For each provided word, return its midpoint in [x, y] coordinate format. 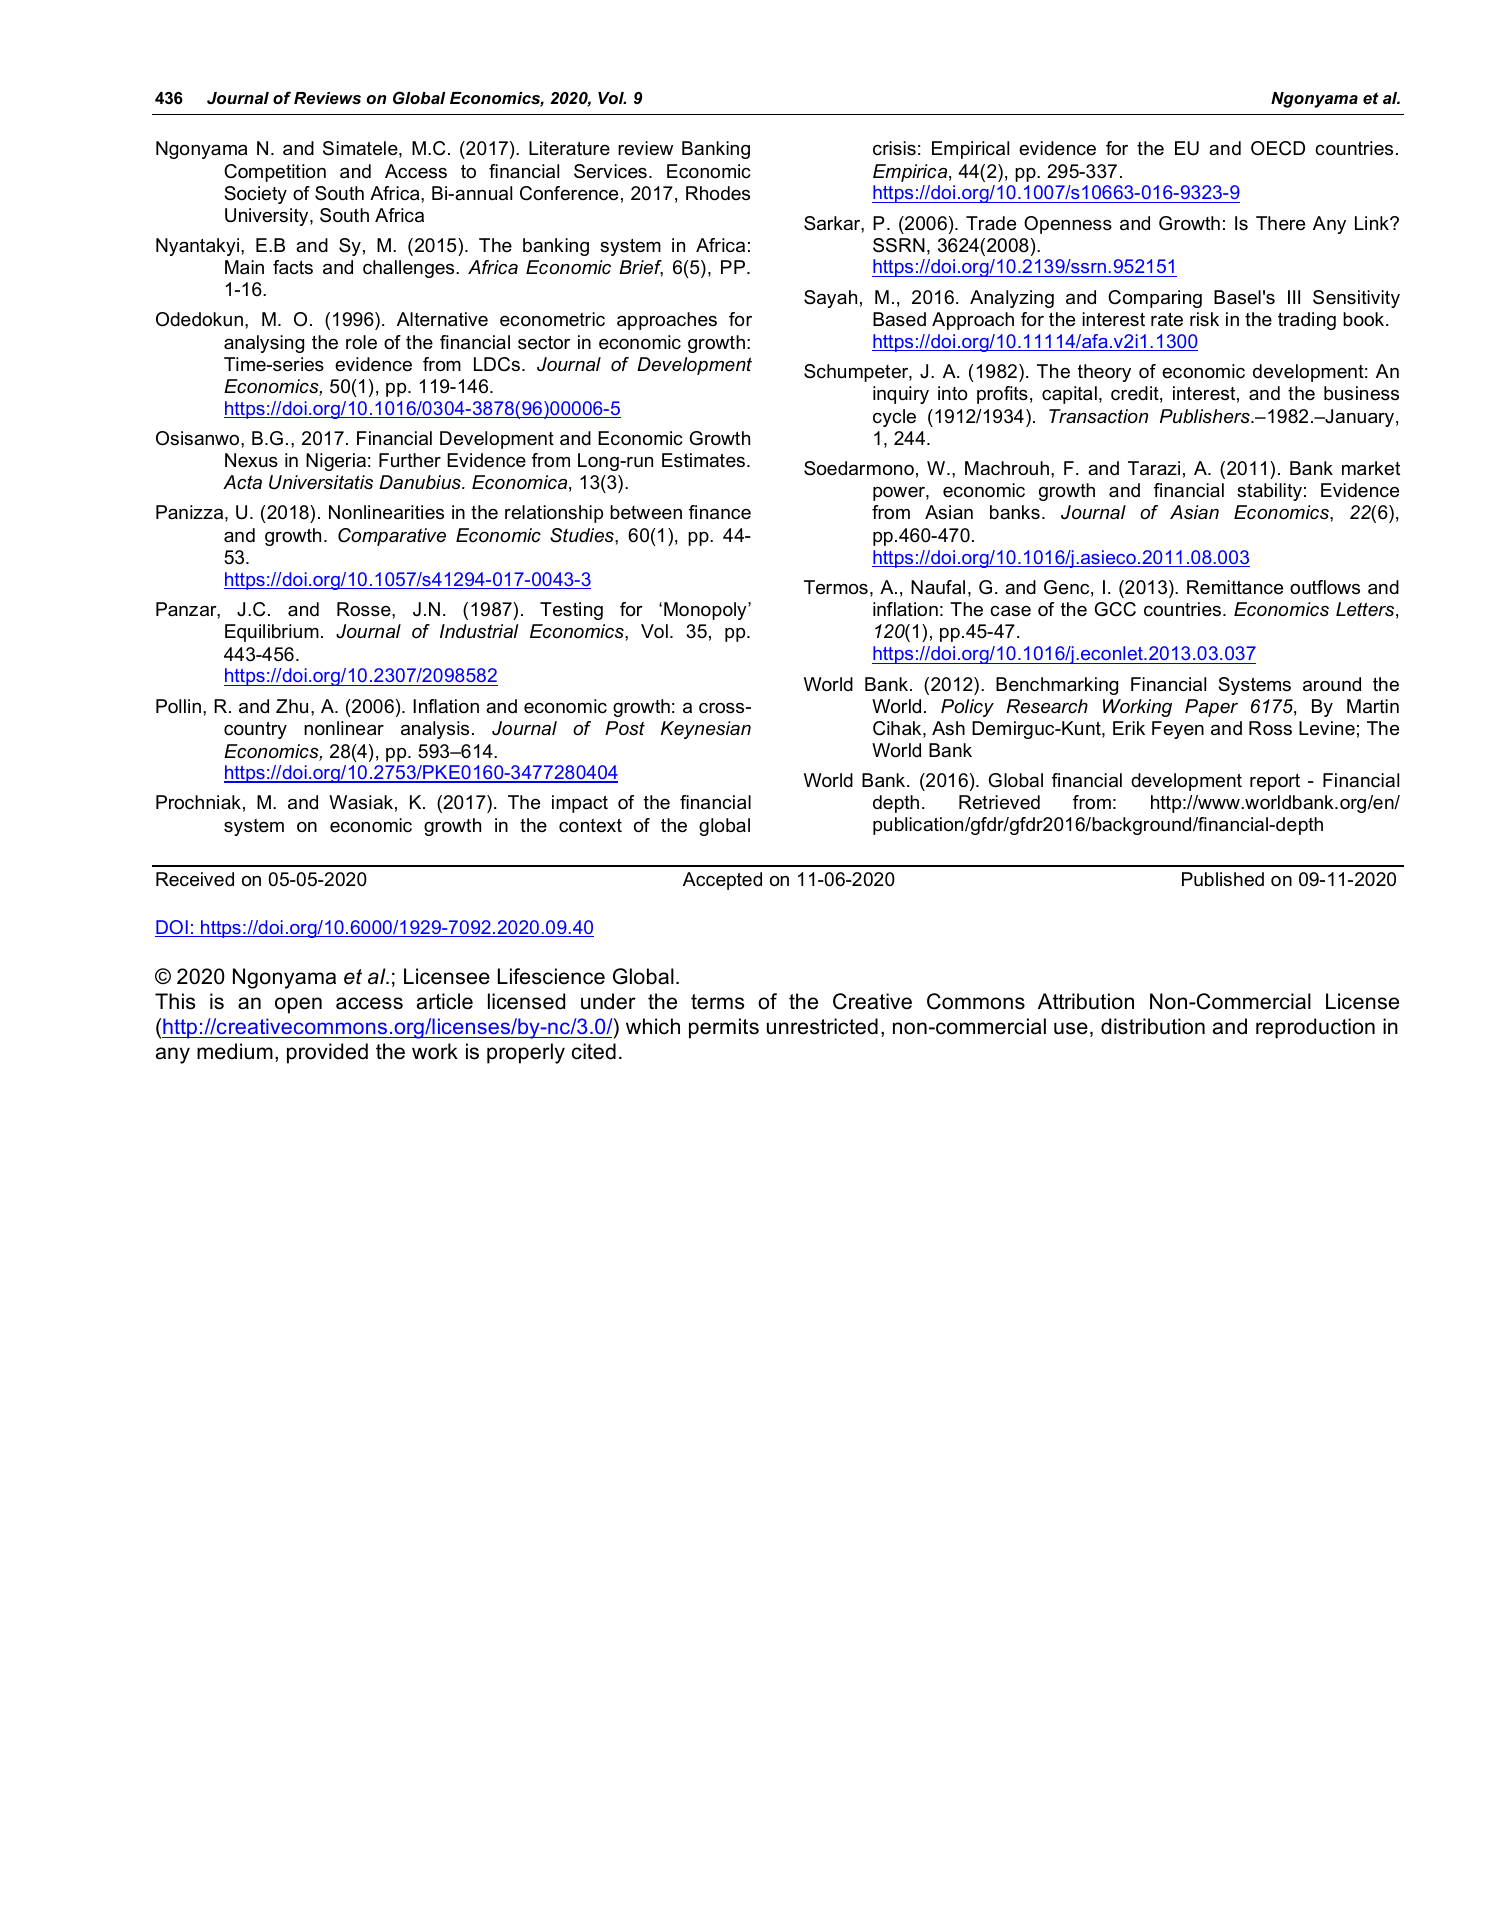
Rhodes [718, 193]
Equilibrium [272, 633]
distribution [1153, 1026]
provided [327, 1053]
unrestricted [822, 1026]
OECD [1278, 148]
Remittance [1235, 587]
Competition [275, 173]
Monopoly [706, 611]
